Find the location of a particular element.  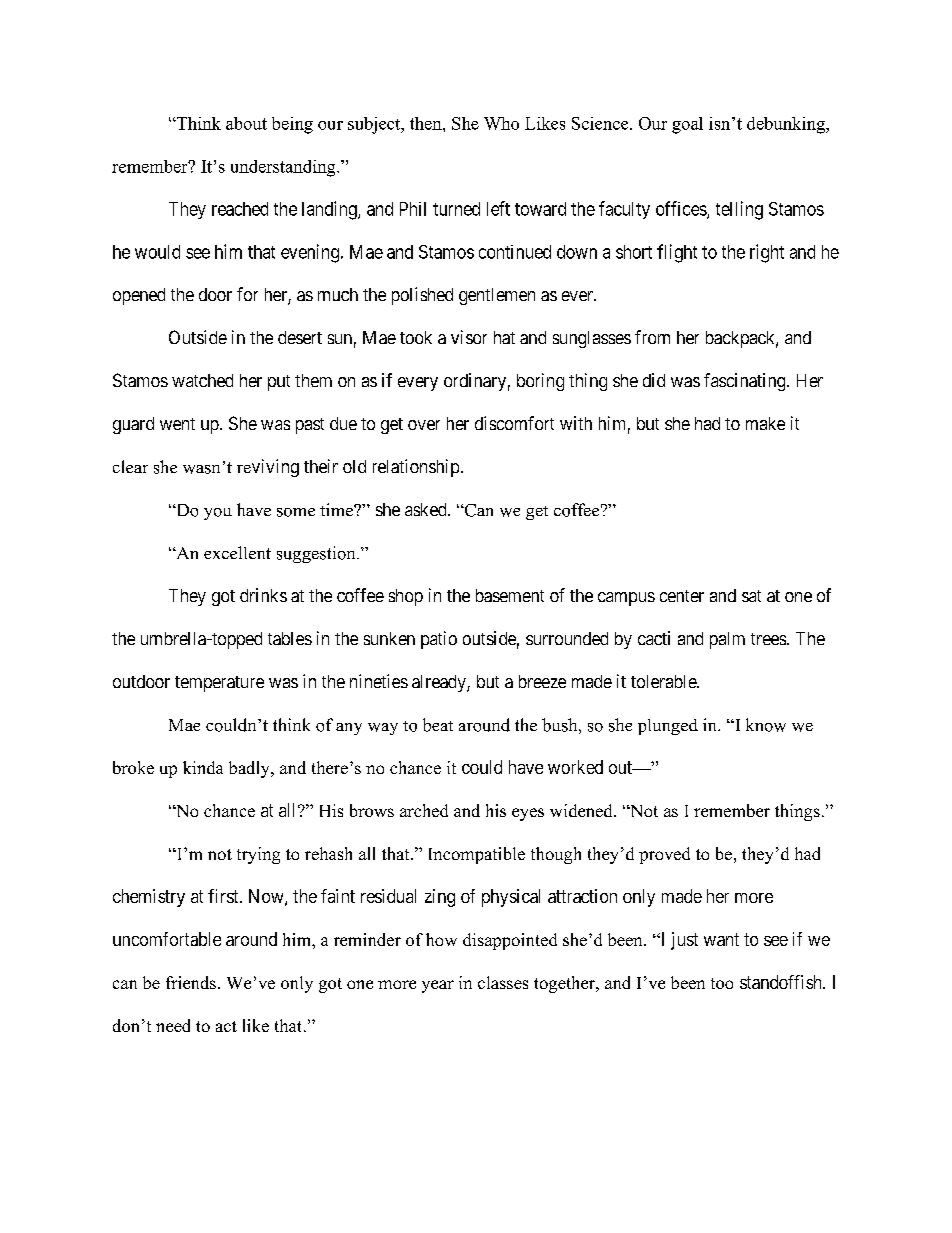

about is located at coordinates (246, 123).
